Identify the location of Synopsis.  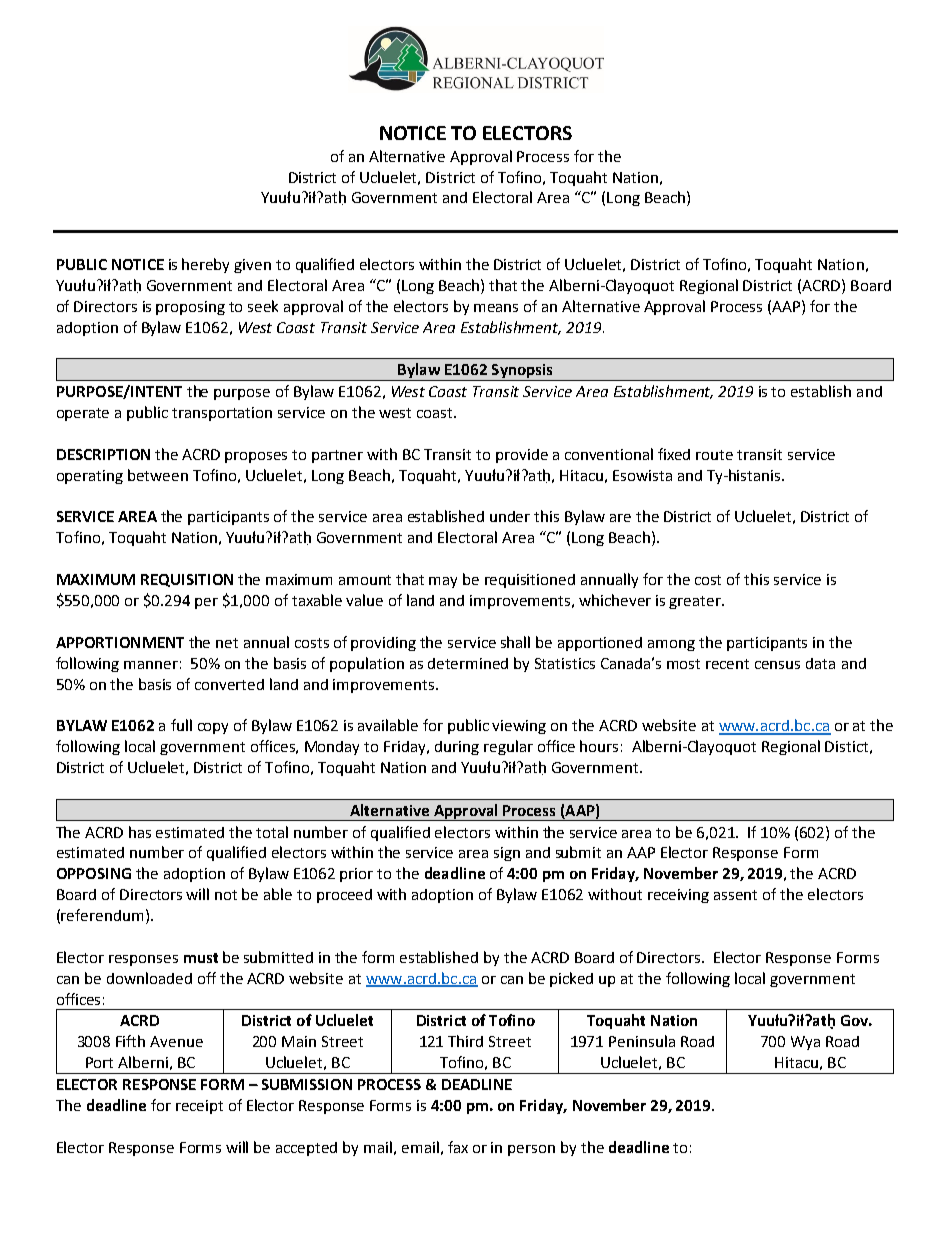
(522, 372).
